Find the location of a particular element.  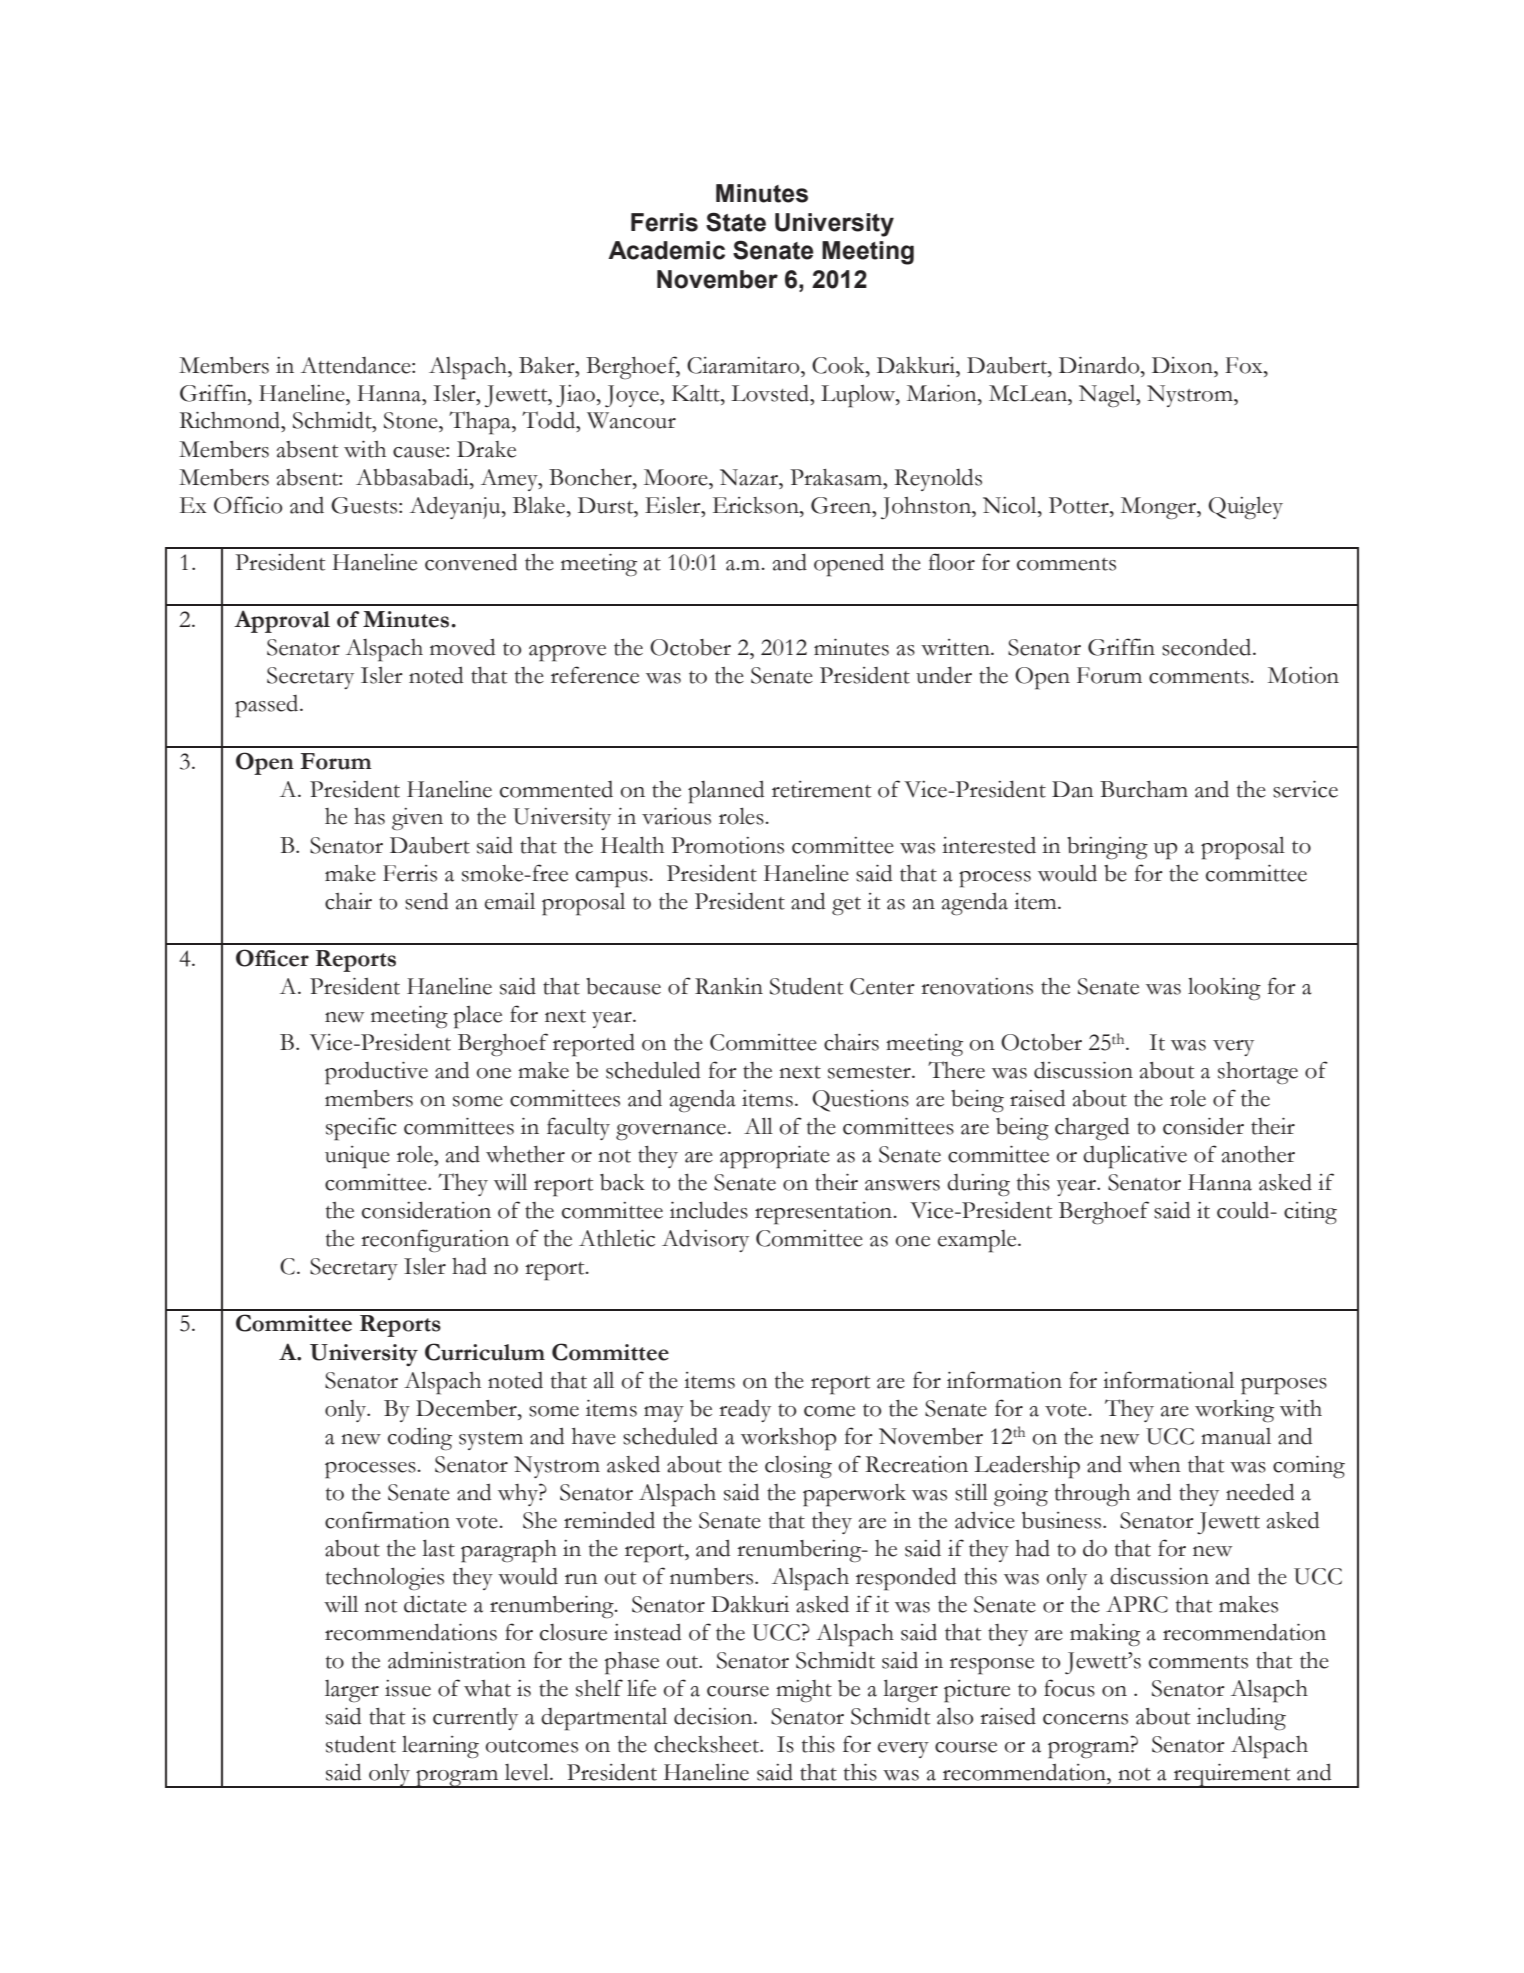

Rankin is located at coordinates (729, 986).
